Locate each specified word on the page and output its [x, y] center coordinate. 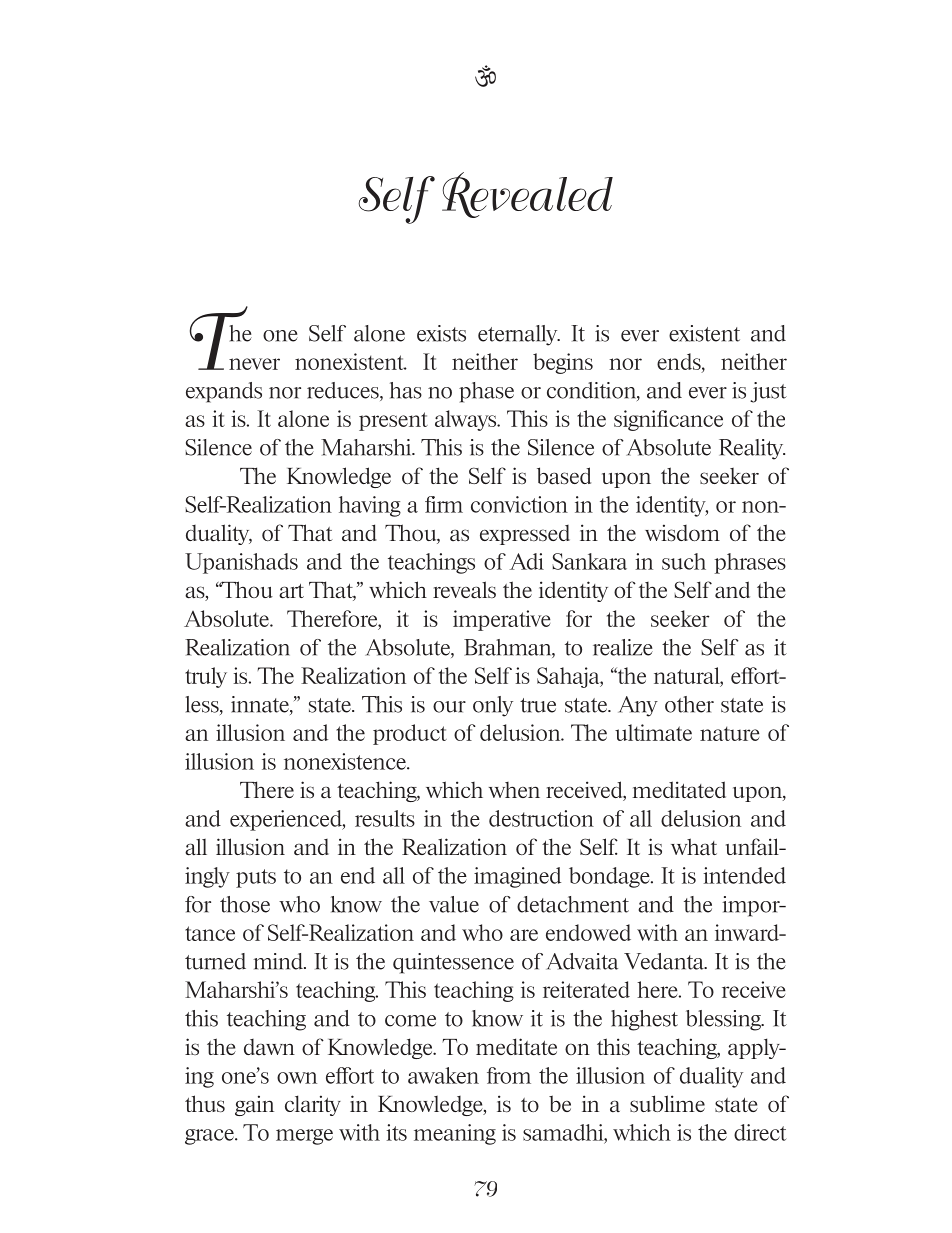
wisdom [682, 532]
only [493, 706]
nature [730, 733]
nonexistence [346, 761]
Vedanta [665, 961]
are [524, 935]
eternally [519, 335]
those [245, 904]
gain [254, 1105]
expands [224, 392]
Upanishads [241, 563]
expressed [525, 535]
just [768, 392]
